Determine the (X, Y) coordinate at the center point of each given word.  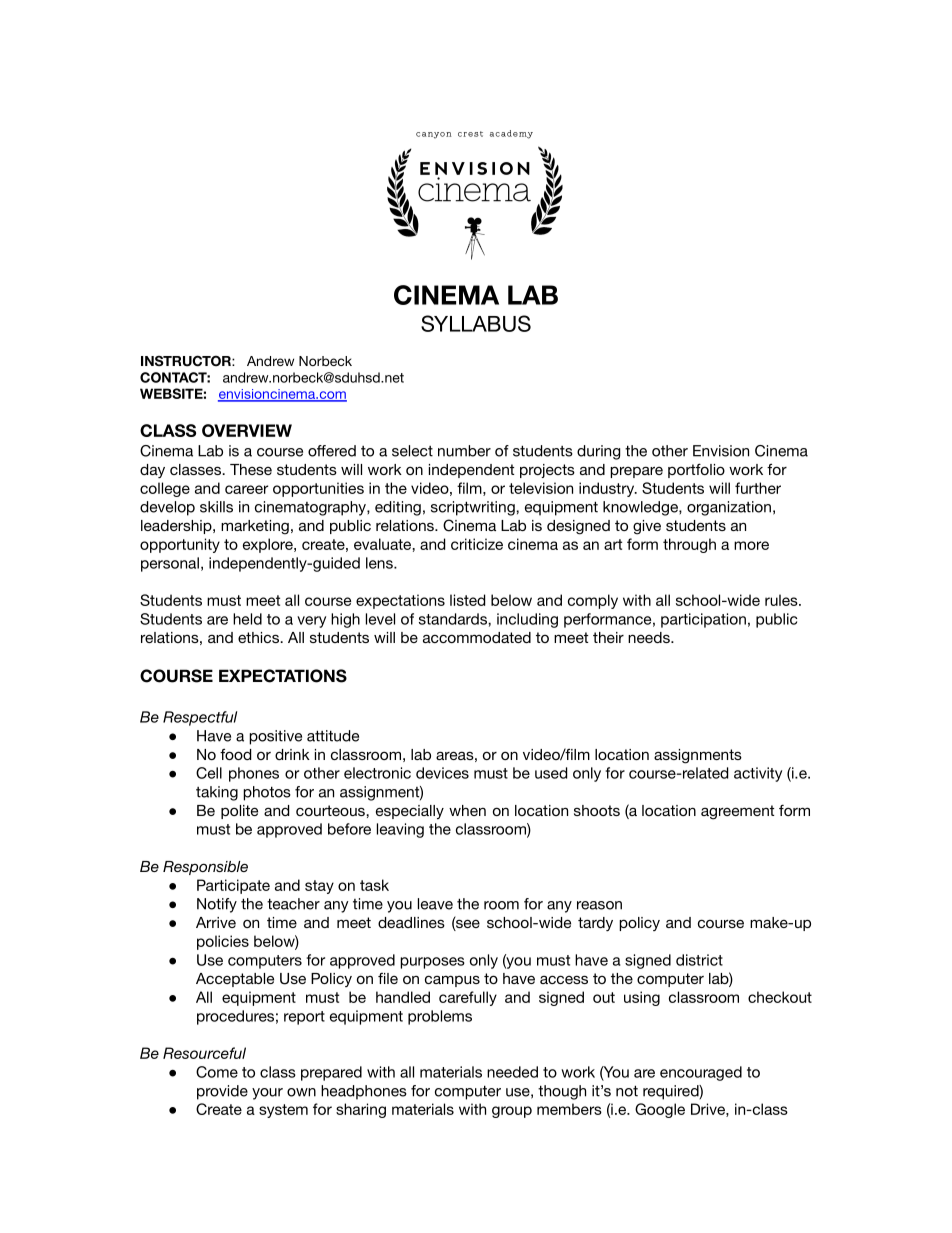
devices (442, 773)
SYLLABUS (476, 323)
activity (758, 774)
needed (512, 1072)
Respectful (200, 718)
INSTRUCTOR (187, 361)
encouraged (701, 1073)
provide (222, 1092)
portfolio (696, 470)
